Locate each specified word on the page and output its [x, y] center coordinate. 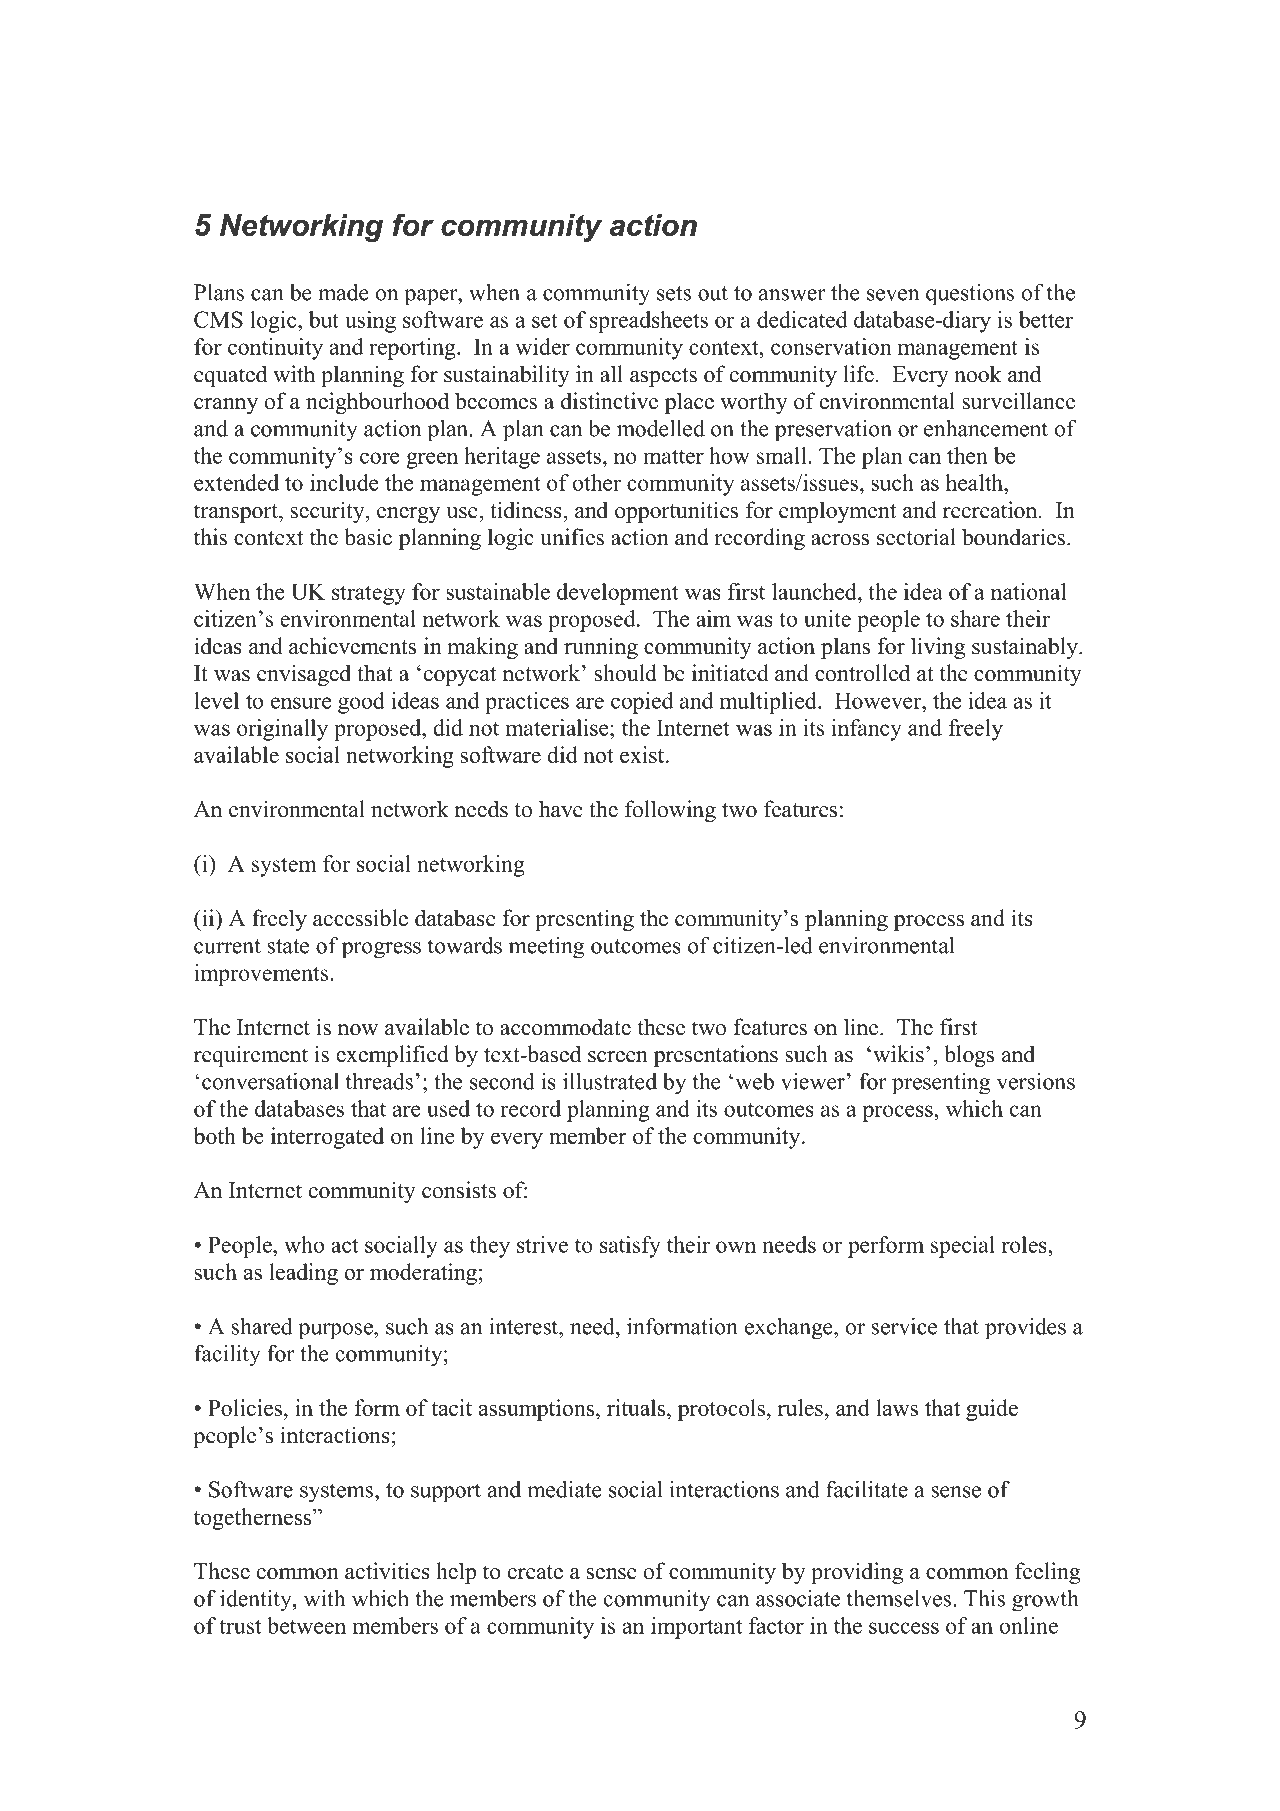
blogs [969, 1056]
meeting [546, 948]
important [696, 1628]
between [306, 1625]
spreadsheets [649, 322]
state [288, 946]
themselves [899, 1598]
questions [970, 295]
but [324, 319]
